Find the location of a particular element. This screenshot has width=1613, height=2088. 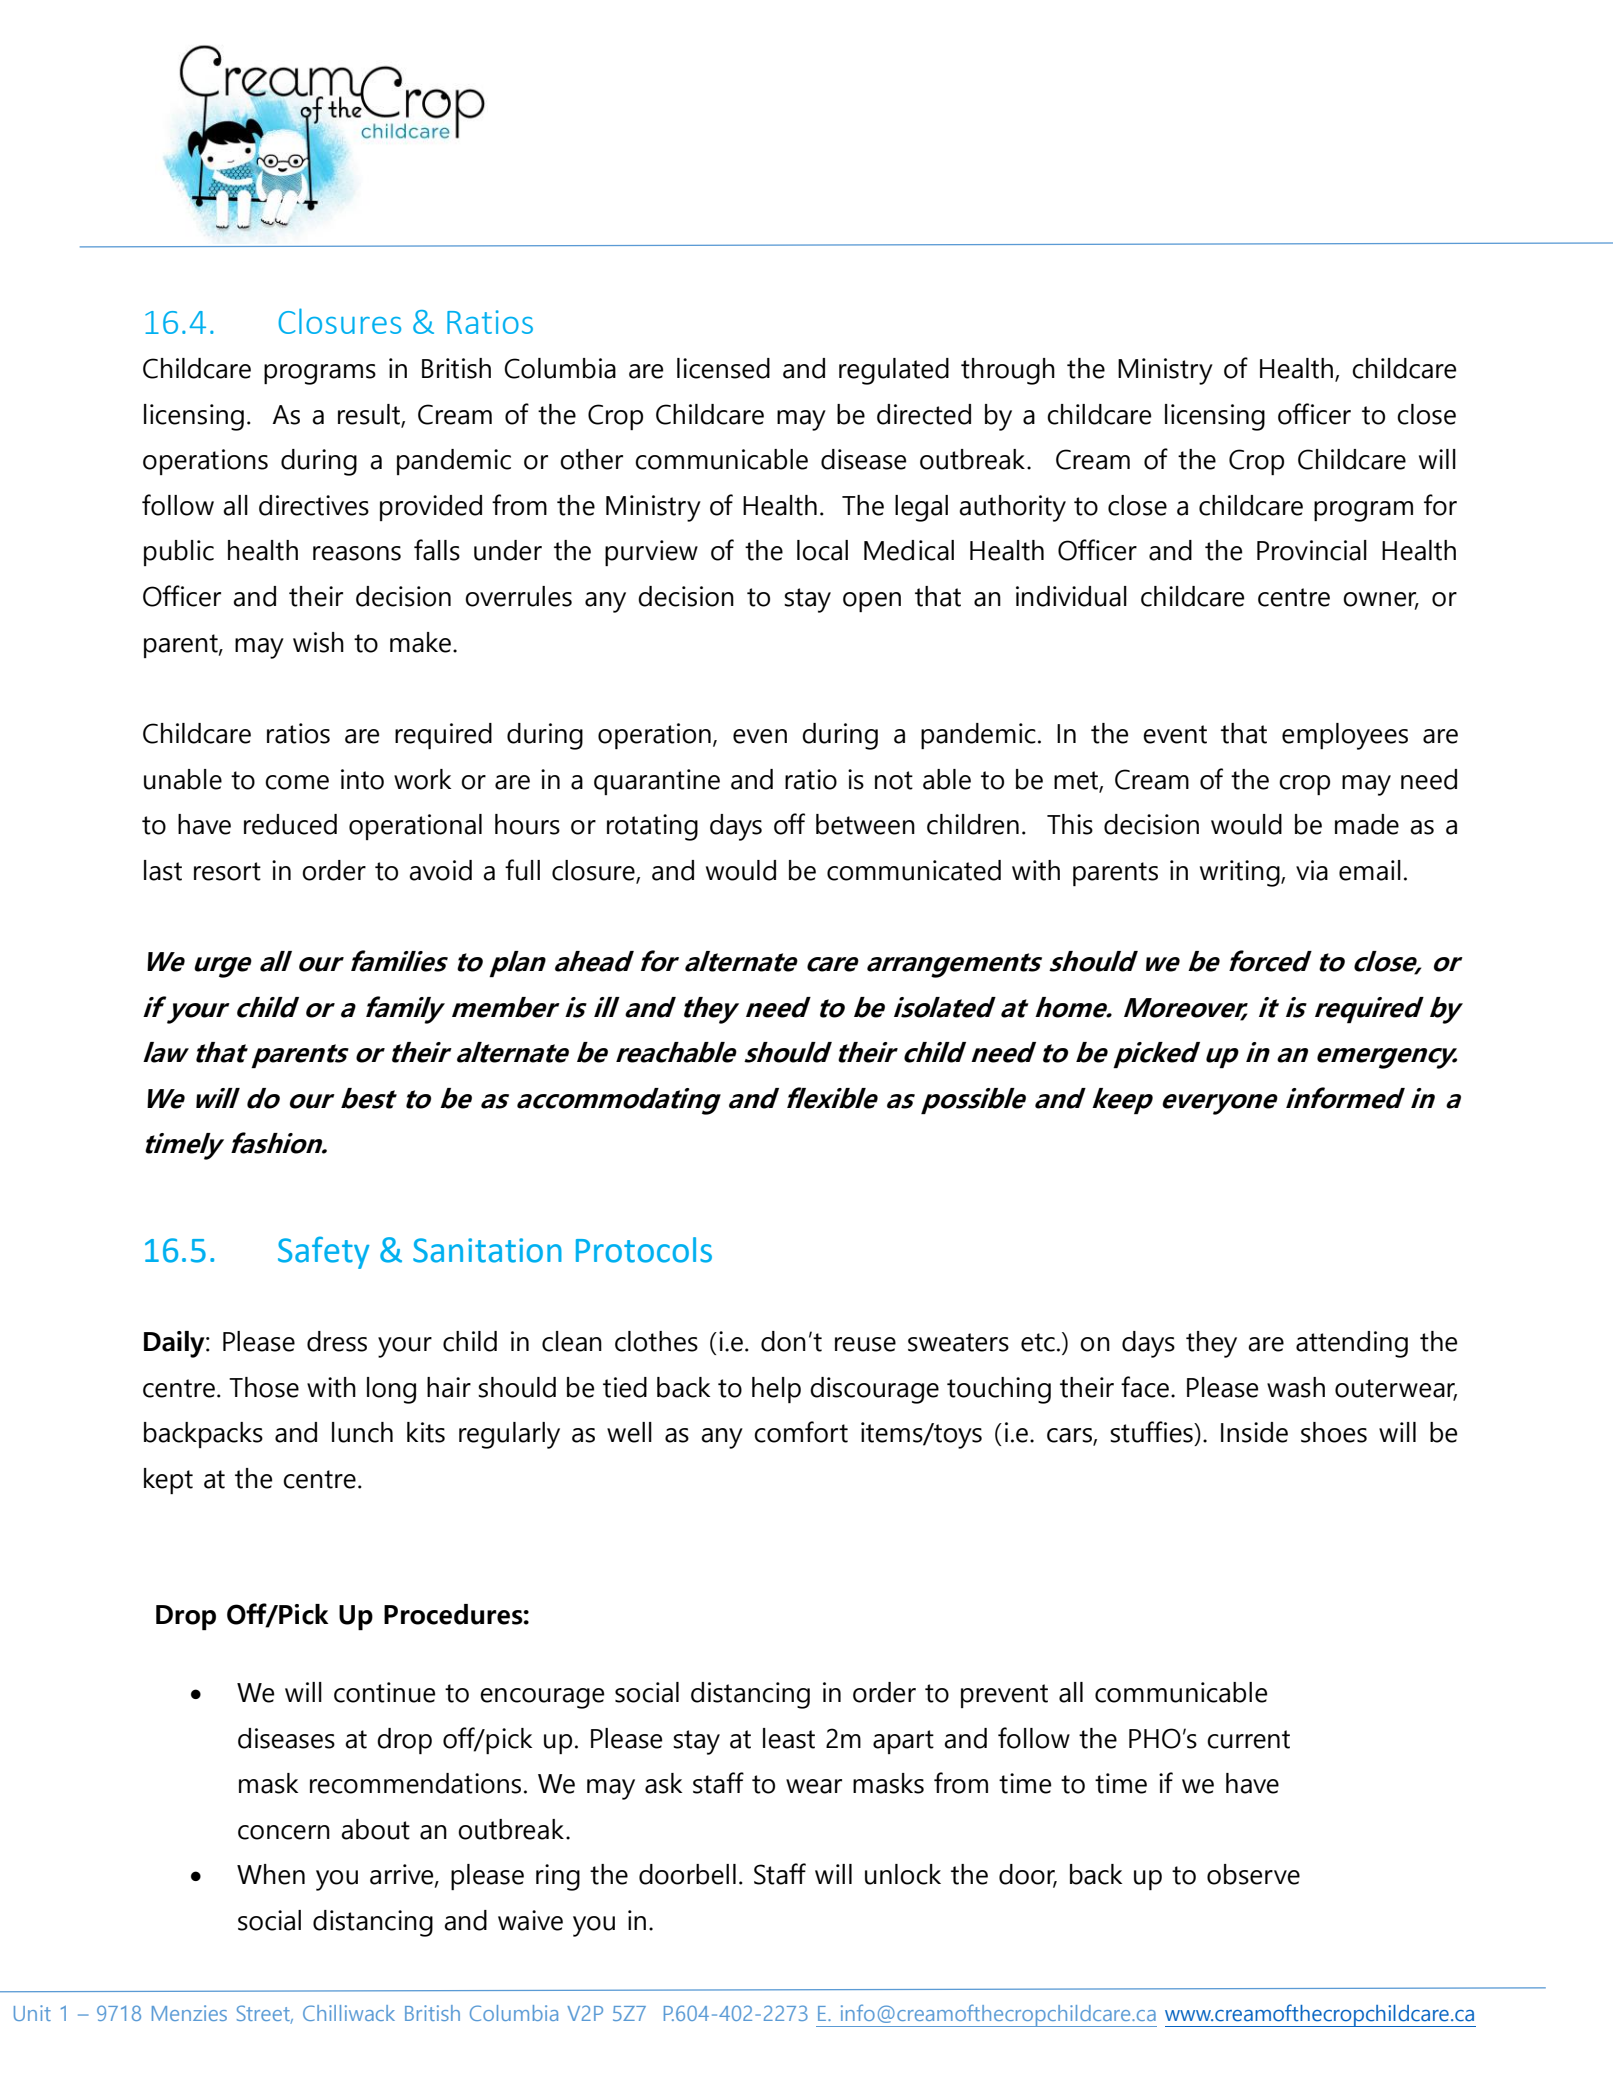

rotating is located at coordinates (652, 827).
